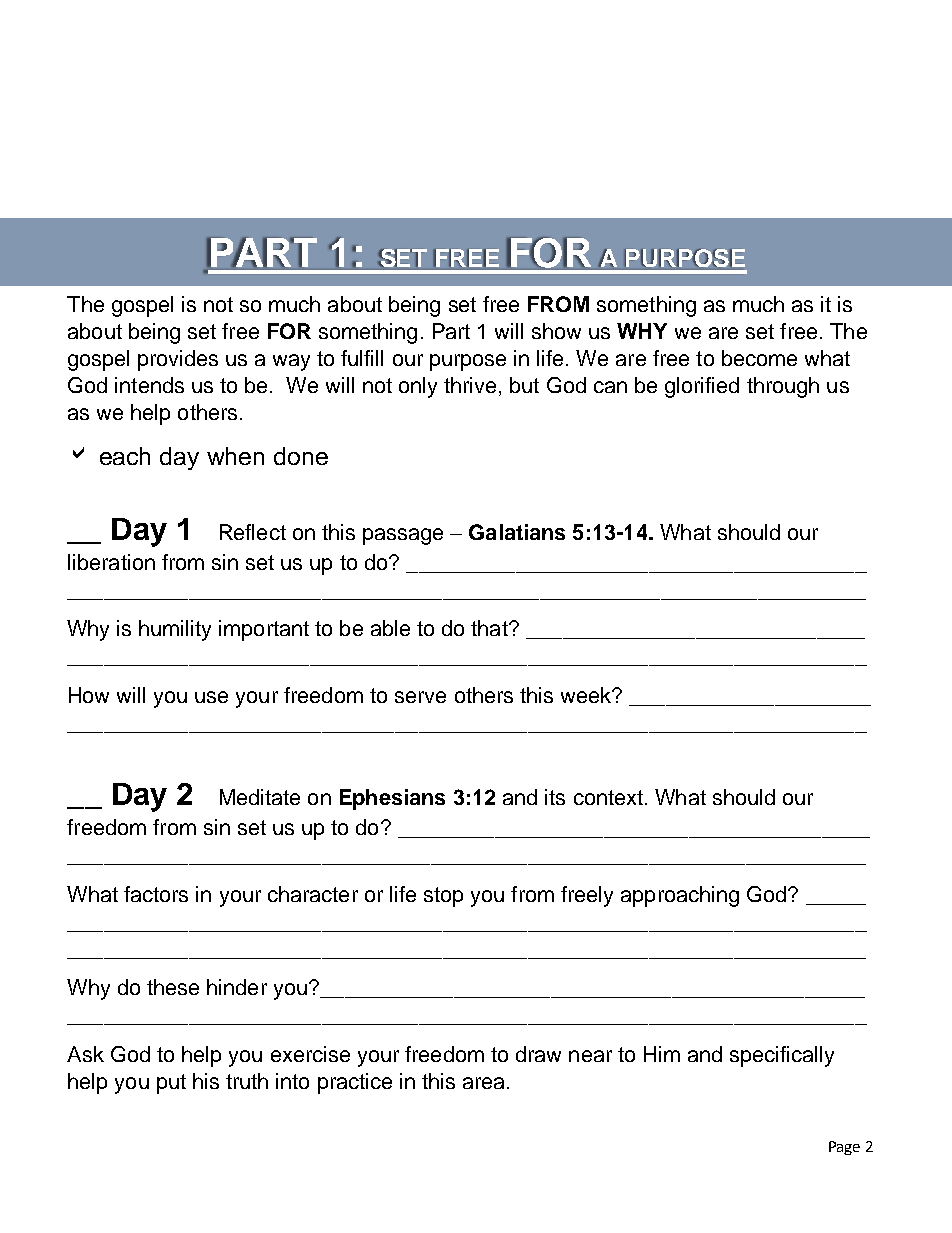 The width and height of the screenshot is (952, 1233). Describe the element at coordinates (783, 387) in the screenshot. I see `through` at that location.
